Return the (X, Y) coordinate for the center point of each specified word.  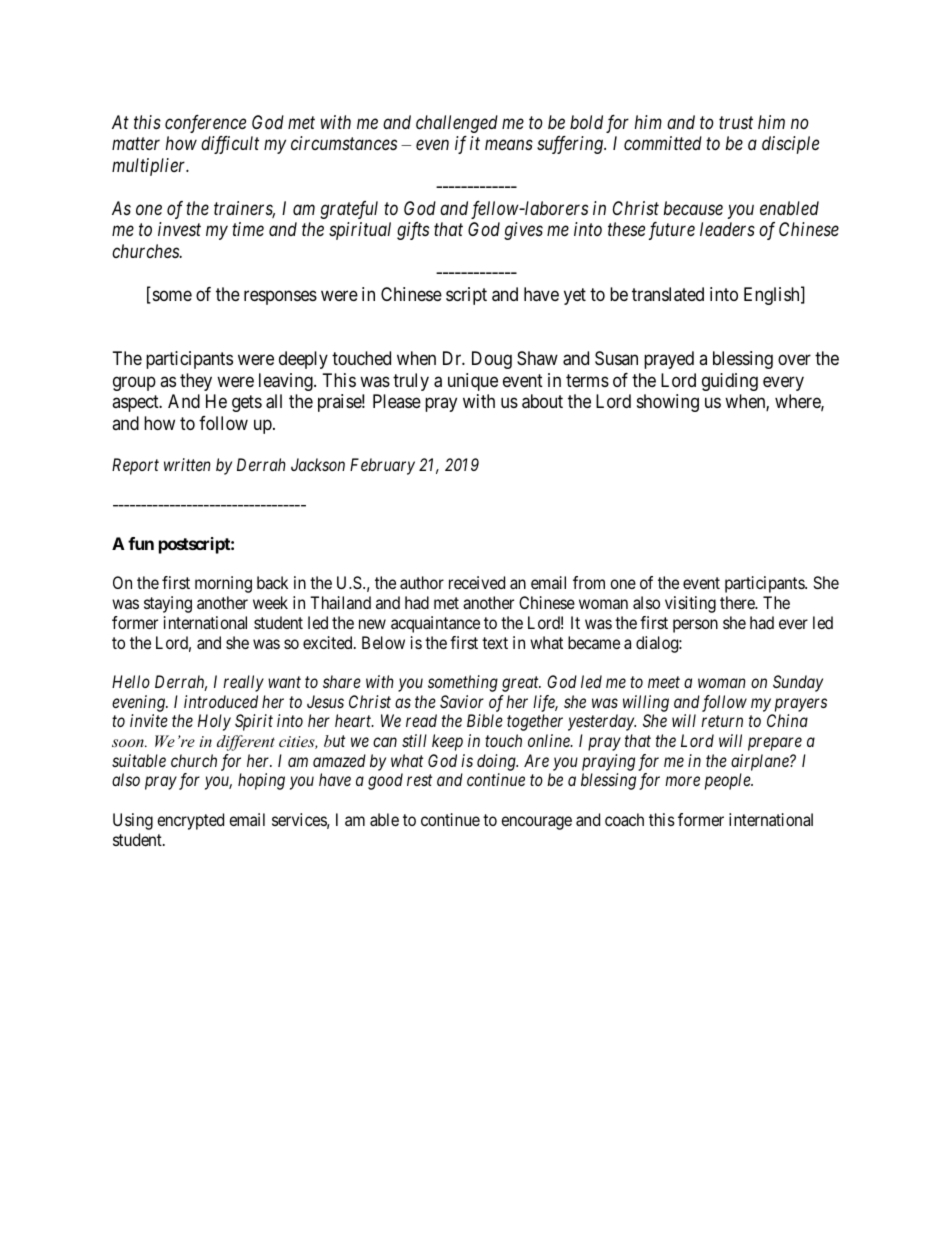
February (382, 466)
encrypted (190, 821)
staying (168, 604)
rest (419, 780)
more (682, 781)
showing (668, 403)
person (695, 626)
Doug (492, 360)
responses (280, 297)
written (187, 464)
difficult (230, 145)
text (495, 643)
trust (736, 123)
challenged (457, 124)
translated (668, 294)
